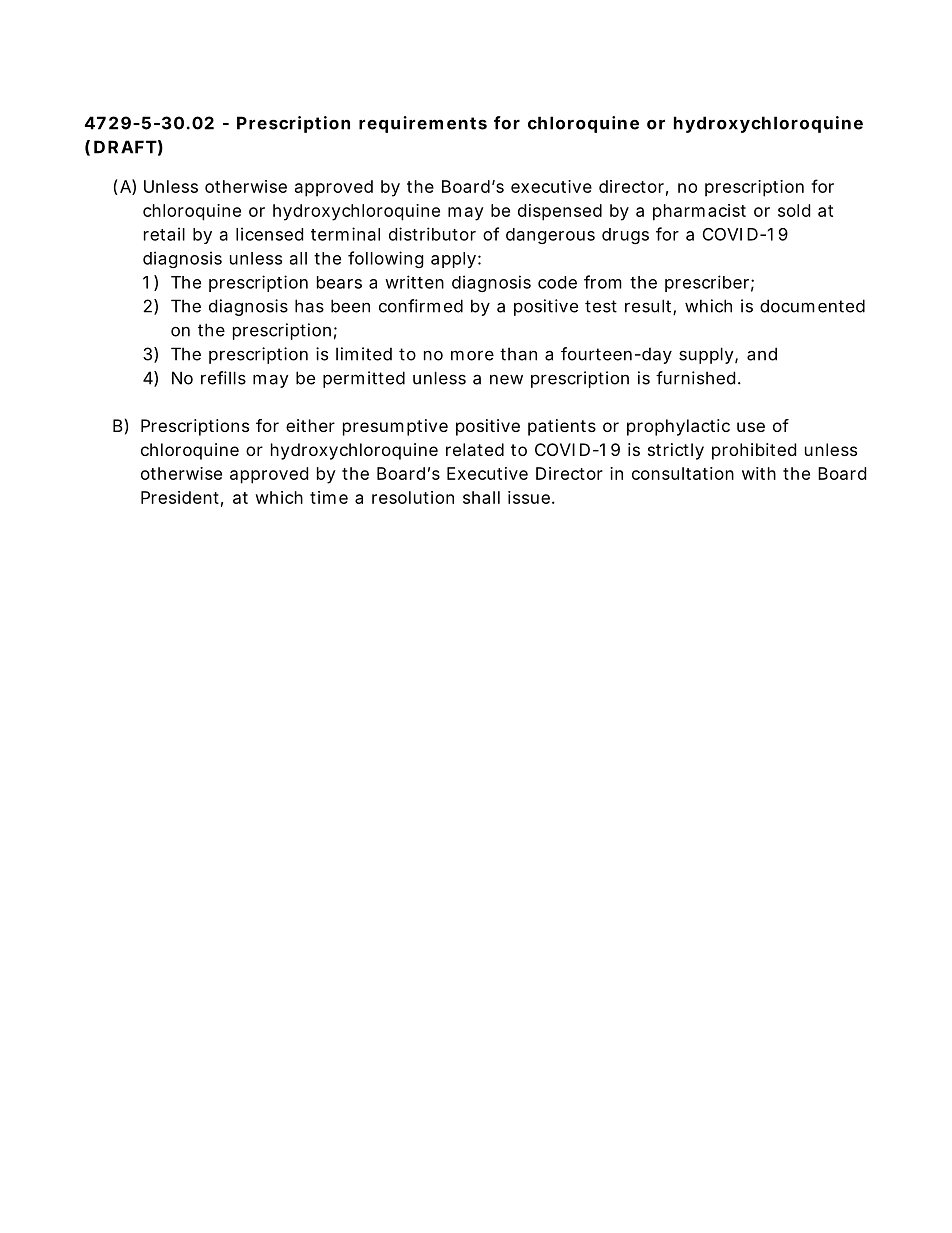  What do you see at coordinates (707, 355) in the page?
I see `supply` at bounding box center [707, 355].
